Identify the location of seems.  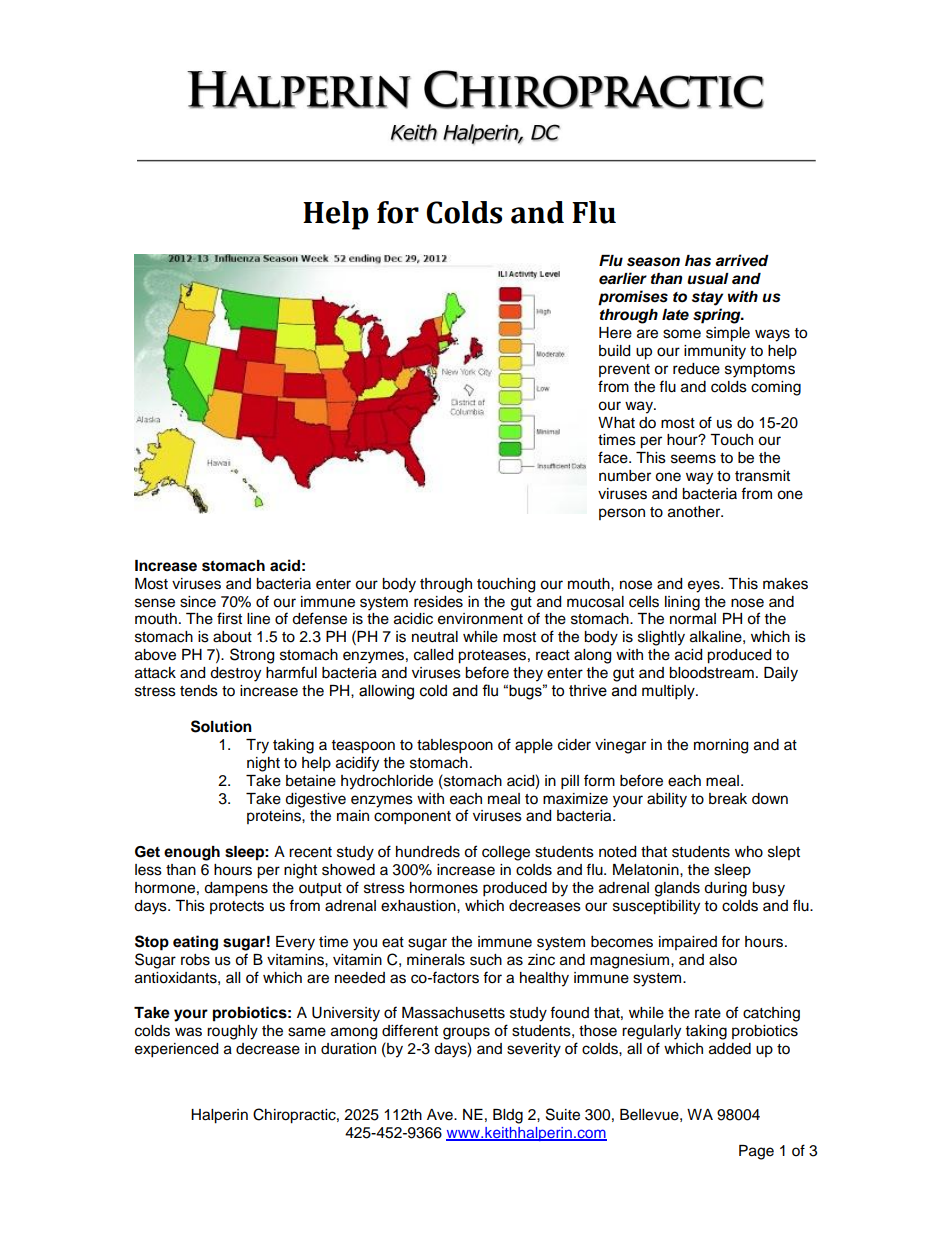
(693, 459).
